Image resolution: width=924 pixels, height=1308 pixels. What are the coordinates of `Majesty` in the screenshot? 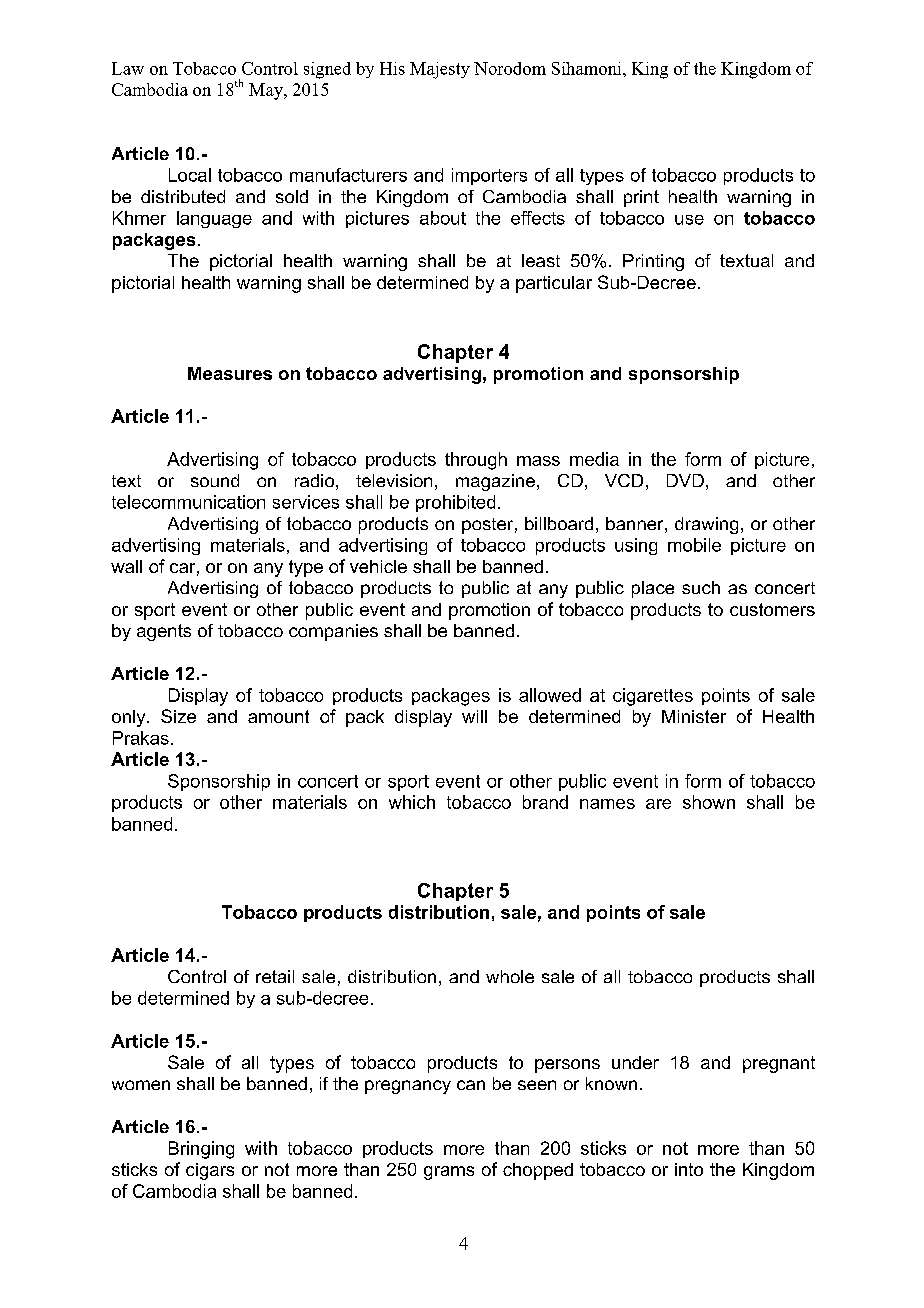 It's located at (440, 70).
